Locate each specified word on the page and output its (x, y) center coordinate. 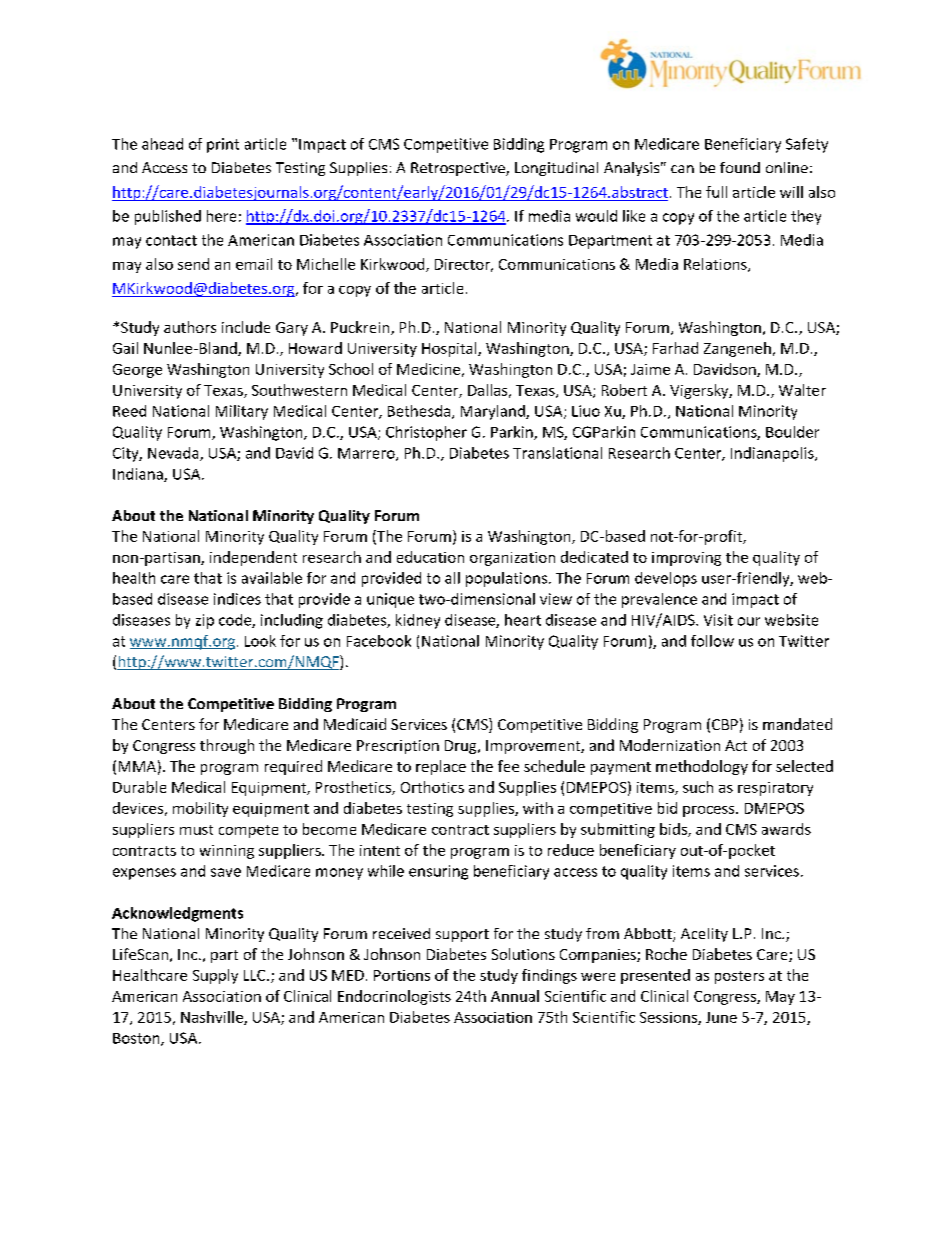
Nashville (213, 1018)
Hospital (450, 349)
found (740, 167)
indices (237, 599)
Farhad (675, 348)
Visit (718, 620)
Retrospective (459, 169)
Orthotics (432, 787)
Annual (515, 996)
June (721, 1017)
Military (242, 412)
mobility (200, 809)
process (710, 811)
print (223, 145)
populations (506, 579)
